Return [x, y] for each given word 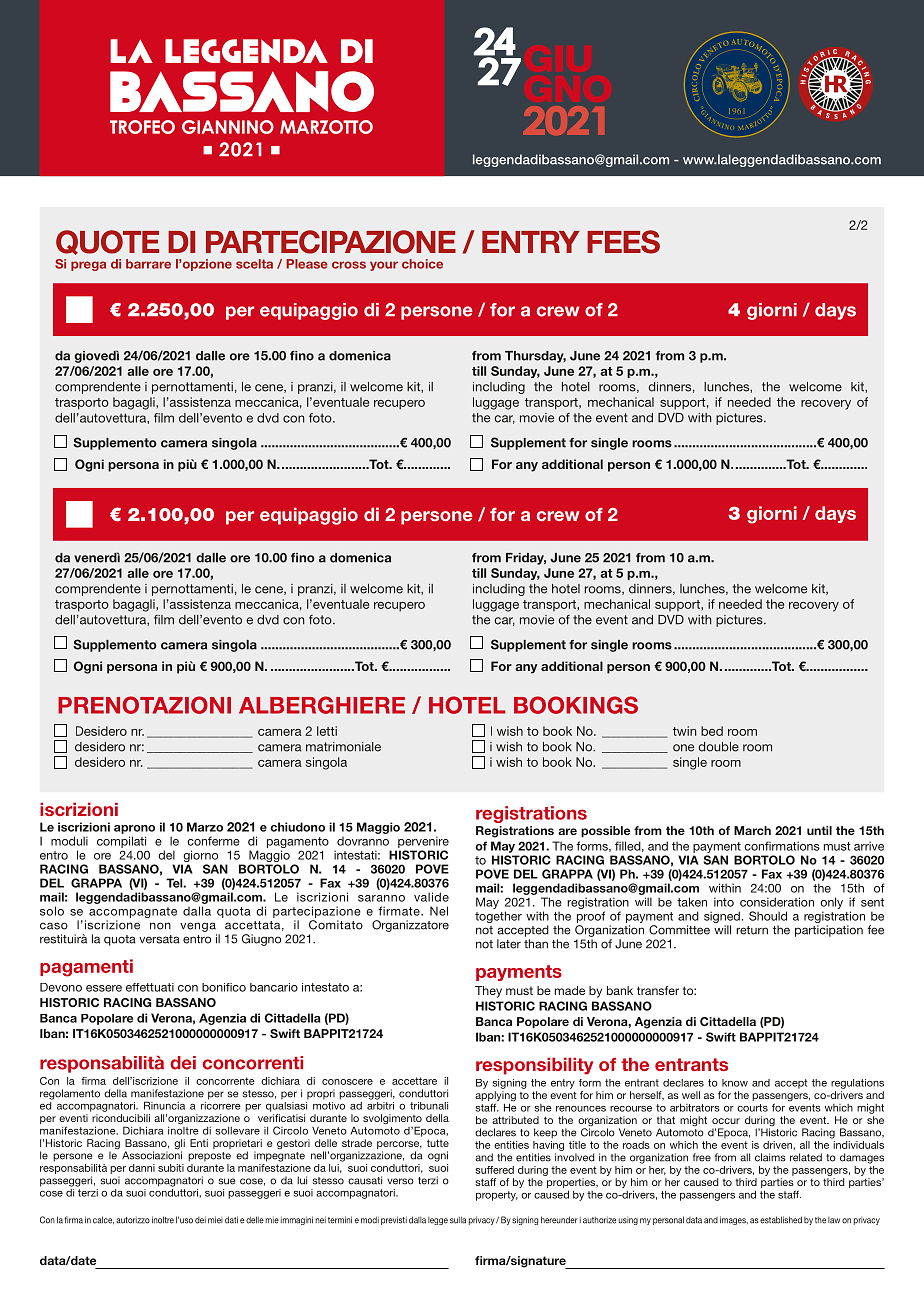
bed [712, 731]
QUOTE [107, 242]
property [497, 1196]
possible [605, 832]
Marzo [205, 827]
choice [422, 264]
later [509, 944]
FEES [623, 242]
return [752, 930]
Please [307, 264]
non [160, 926]
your [384, 266]
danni [142, 1168]
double [718, 747]
